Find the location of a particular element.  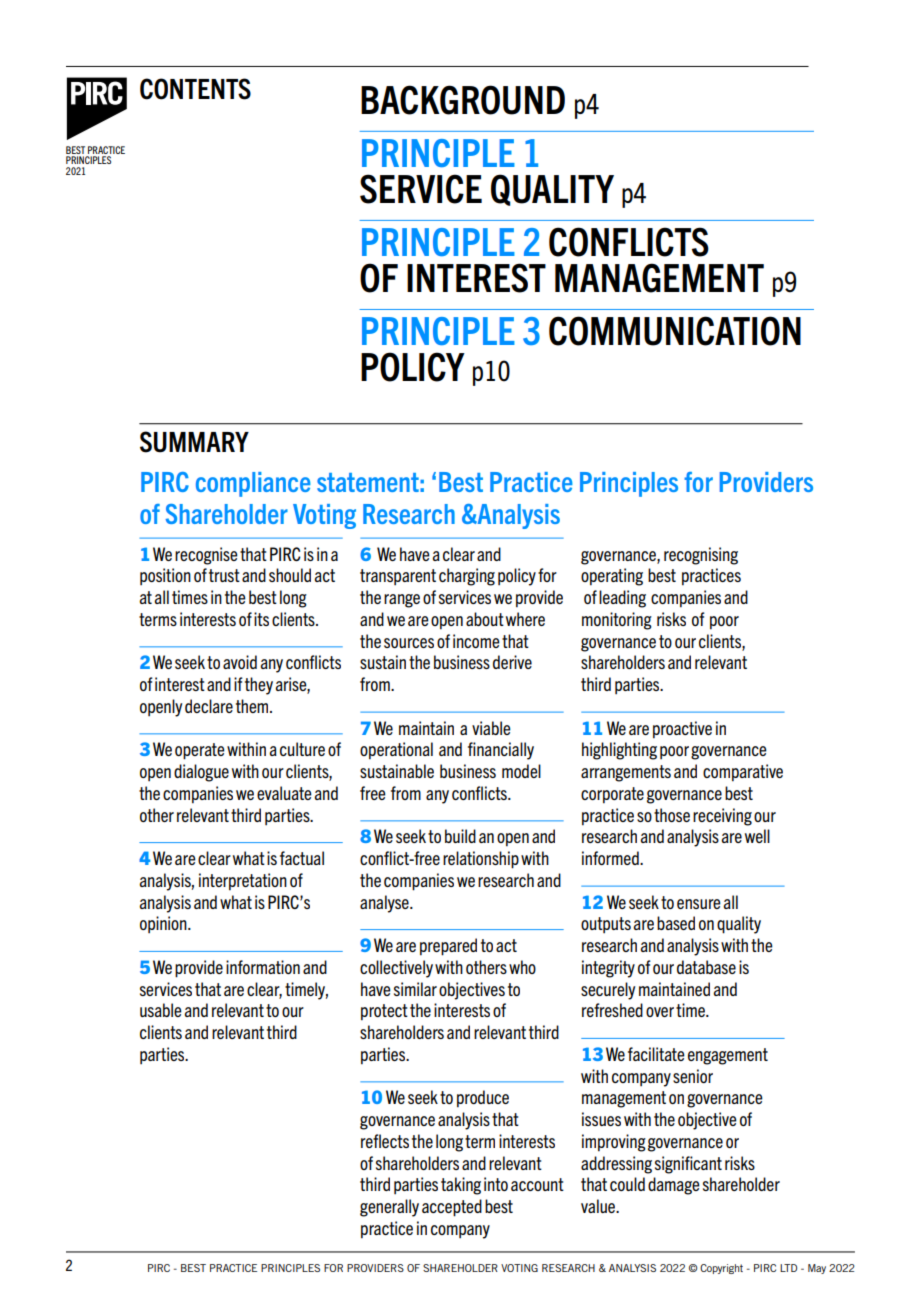

proactive is located at coordinates (682, 729).
